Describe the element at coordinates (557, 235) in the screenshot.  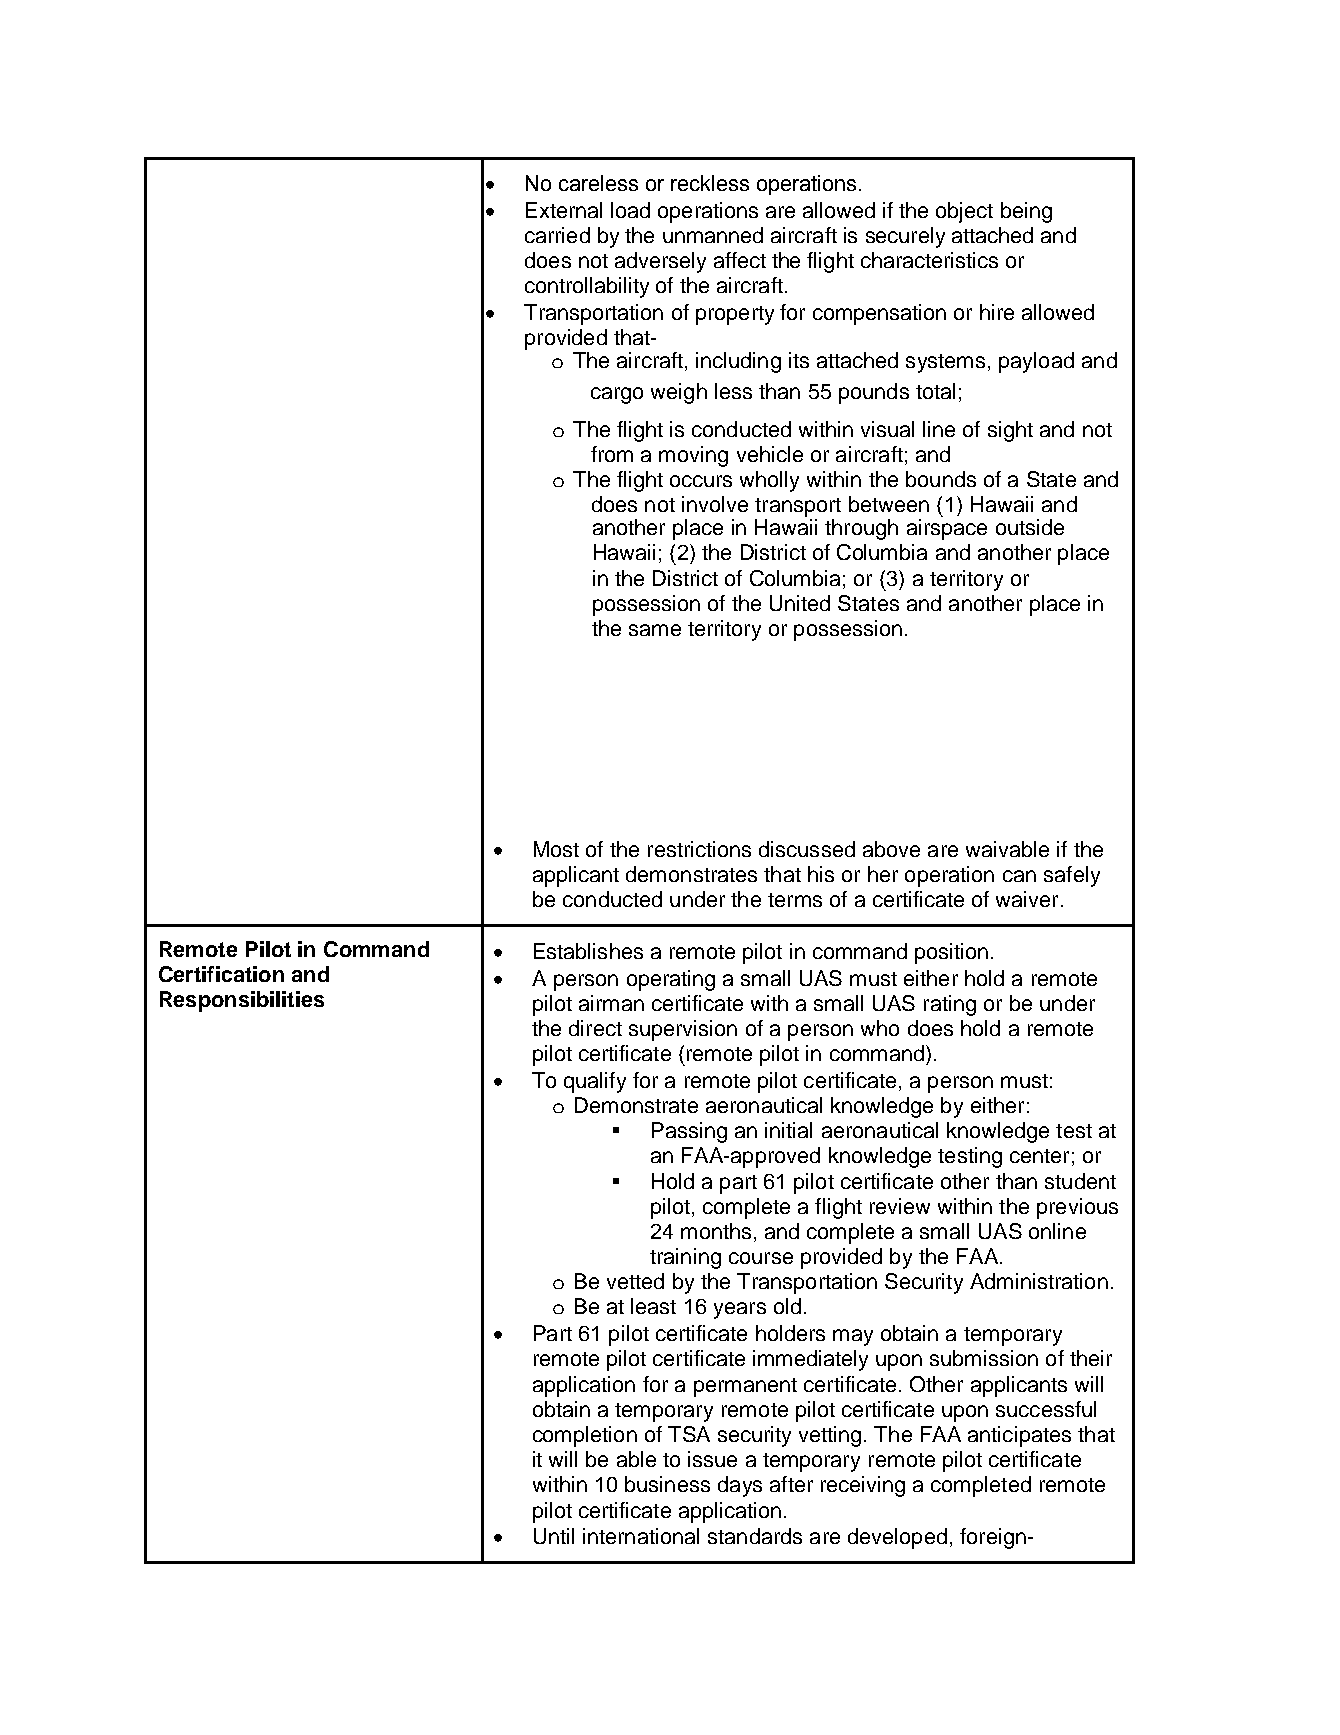
I see `carried` at that location.
